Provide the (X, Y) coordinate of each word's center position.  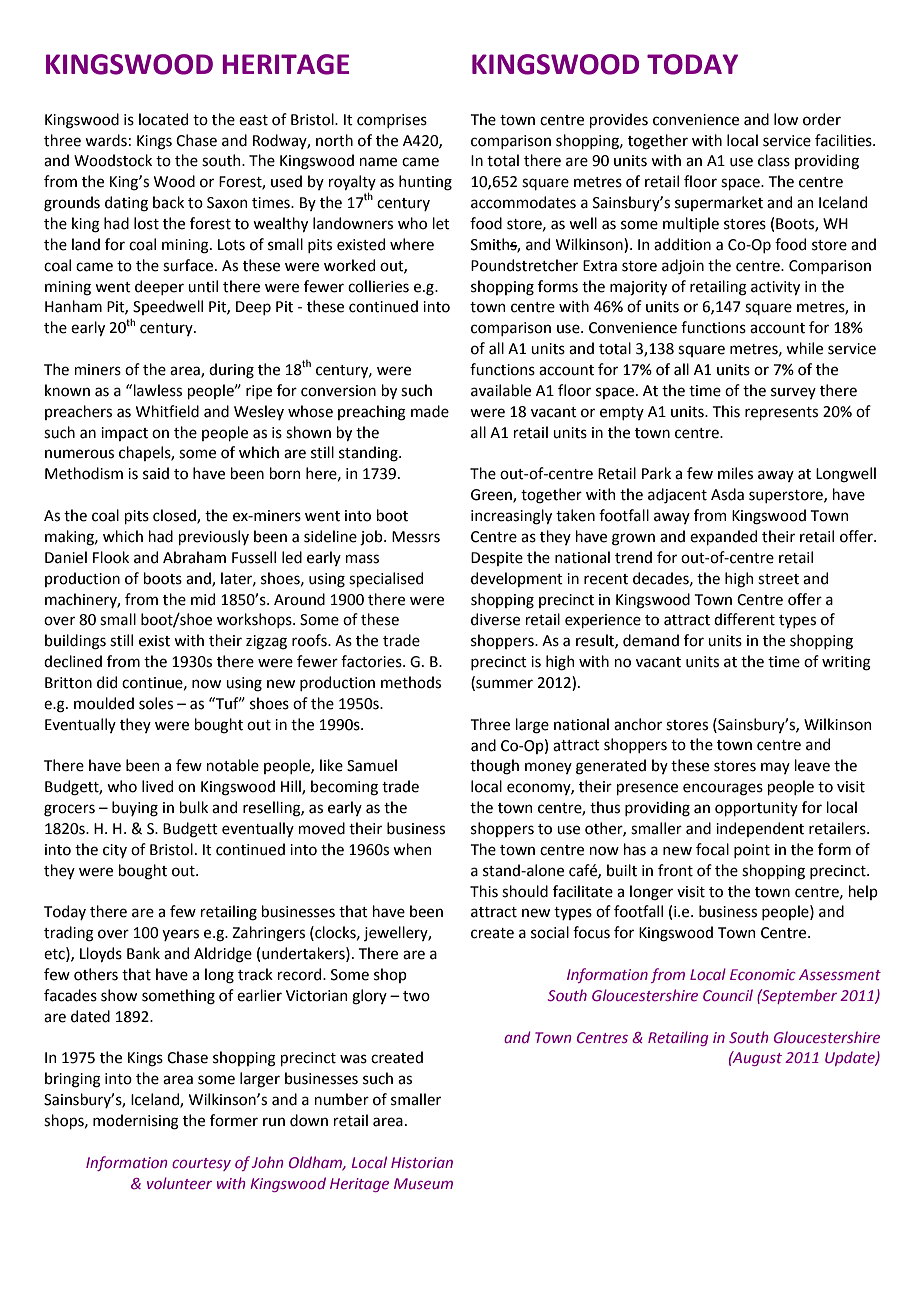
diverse (495, 619)
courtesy (201, 1164)
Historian (422, 1162)
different (744, 619)
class (774, 160)
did (107, 682)
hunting (425, 183)
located (163, 119)
